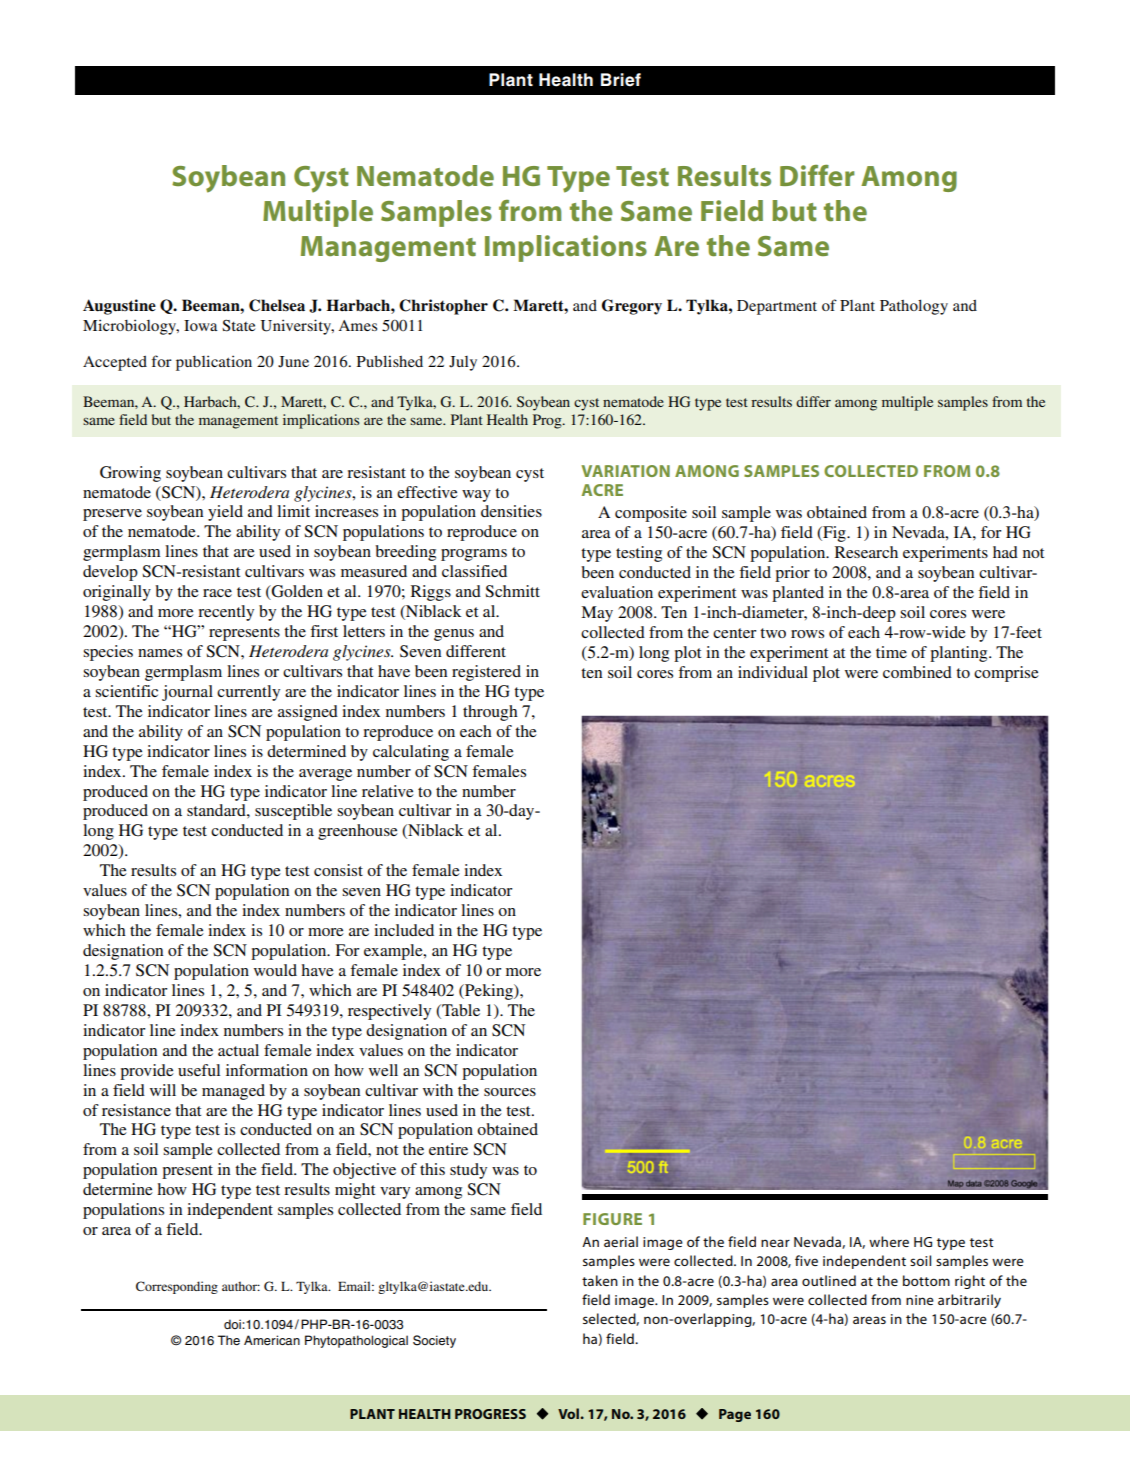 This document has width=1130, height=1462. Describe the element at coordinates (272, 1340) in the document. I see `American` at that location.
